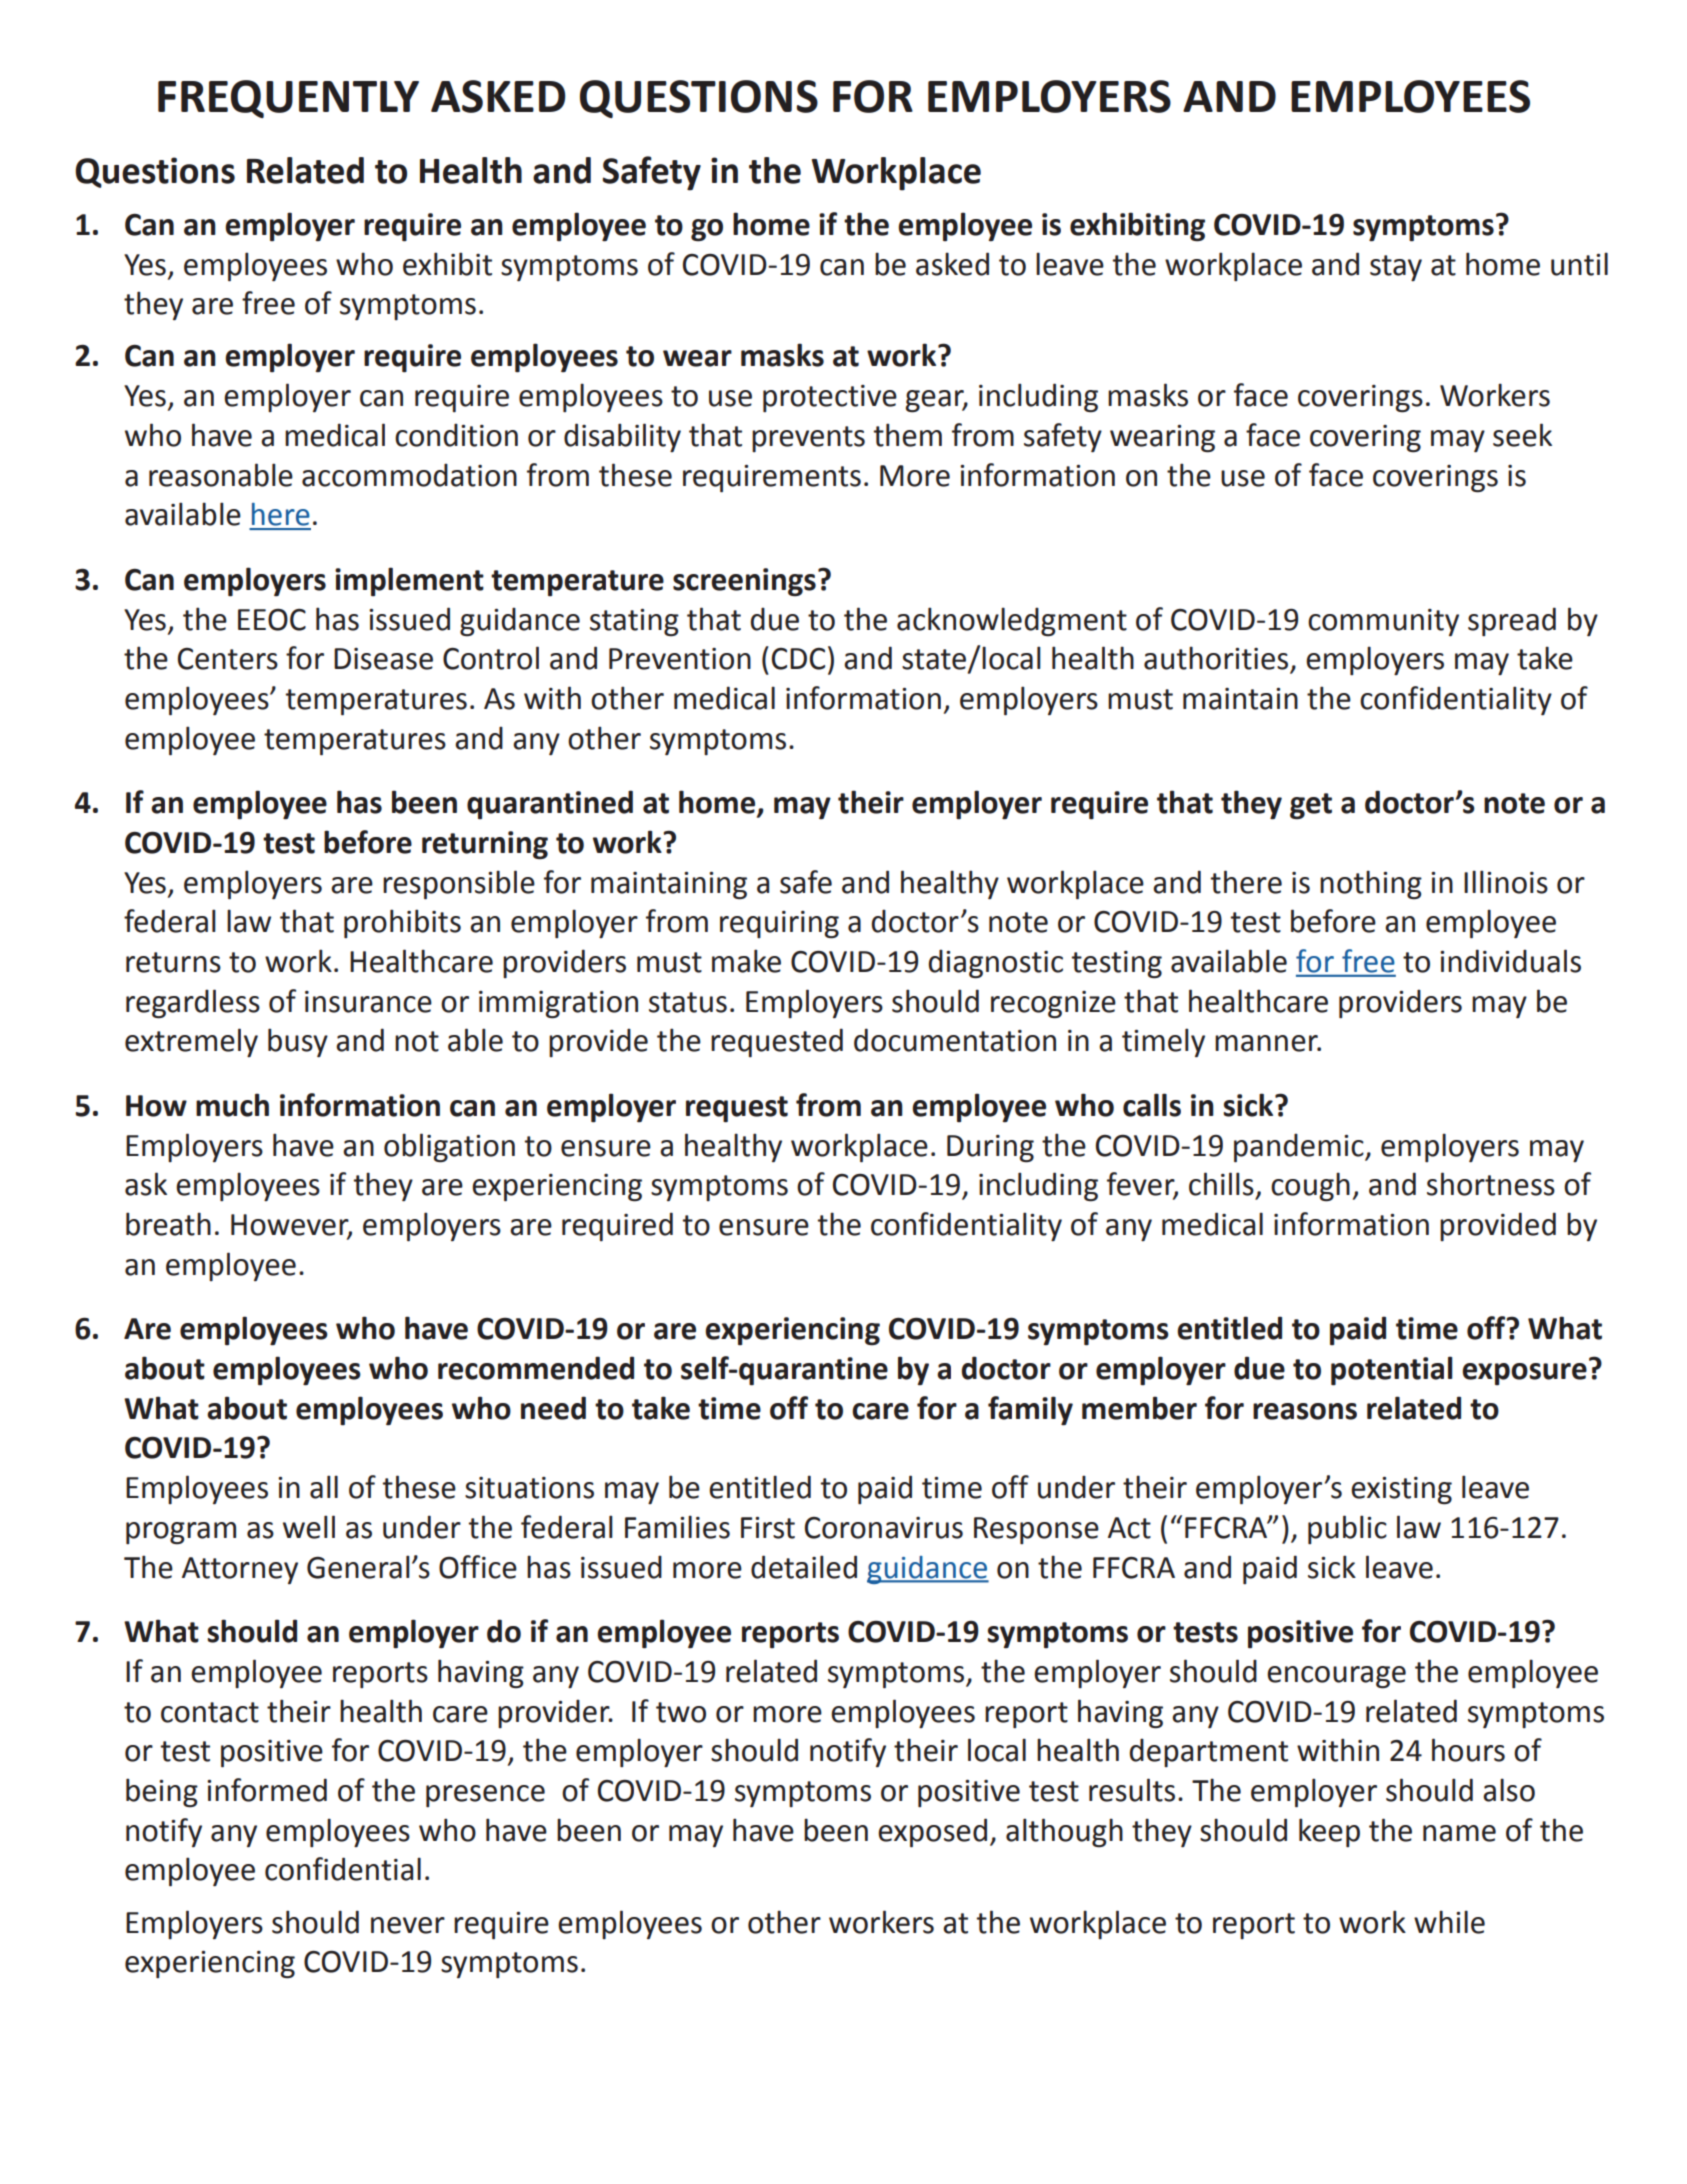  What do you see at coordinates (1396, 268) in the document?
I see `stay` at bounding box center [1396, 268].
